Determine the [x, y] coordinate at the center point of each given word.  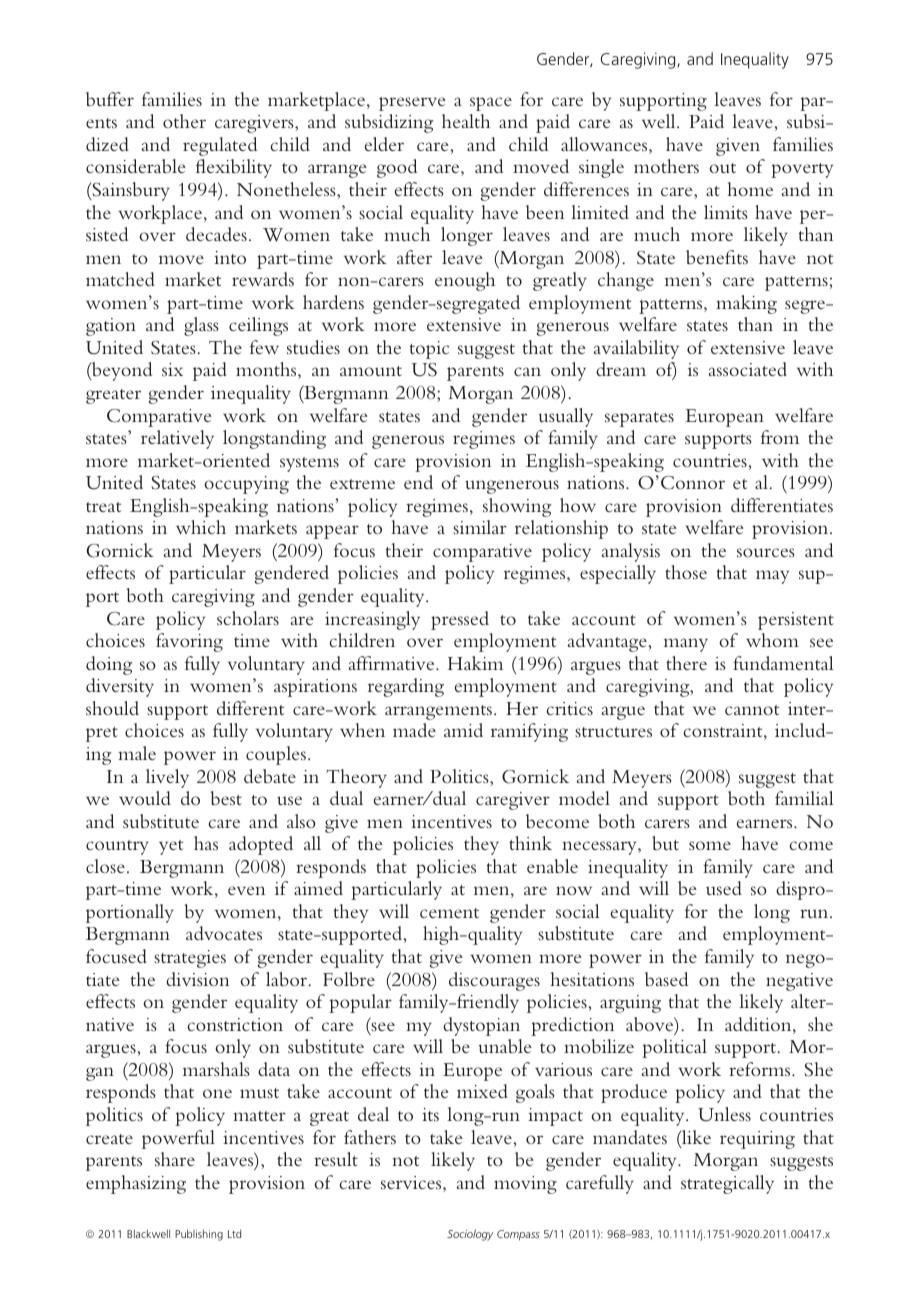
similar [480, 527]
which [201, 527]
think [530, 843]
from [780, 437]
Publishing [199, 1235]
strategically [727, 1184]
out [722, 168]
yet [171, 847]
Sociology [470, 1235]
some [710, 845]
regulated [220, 146]
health [466, 121]
